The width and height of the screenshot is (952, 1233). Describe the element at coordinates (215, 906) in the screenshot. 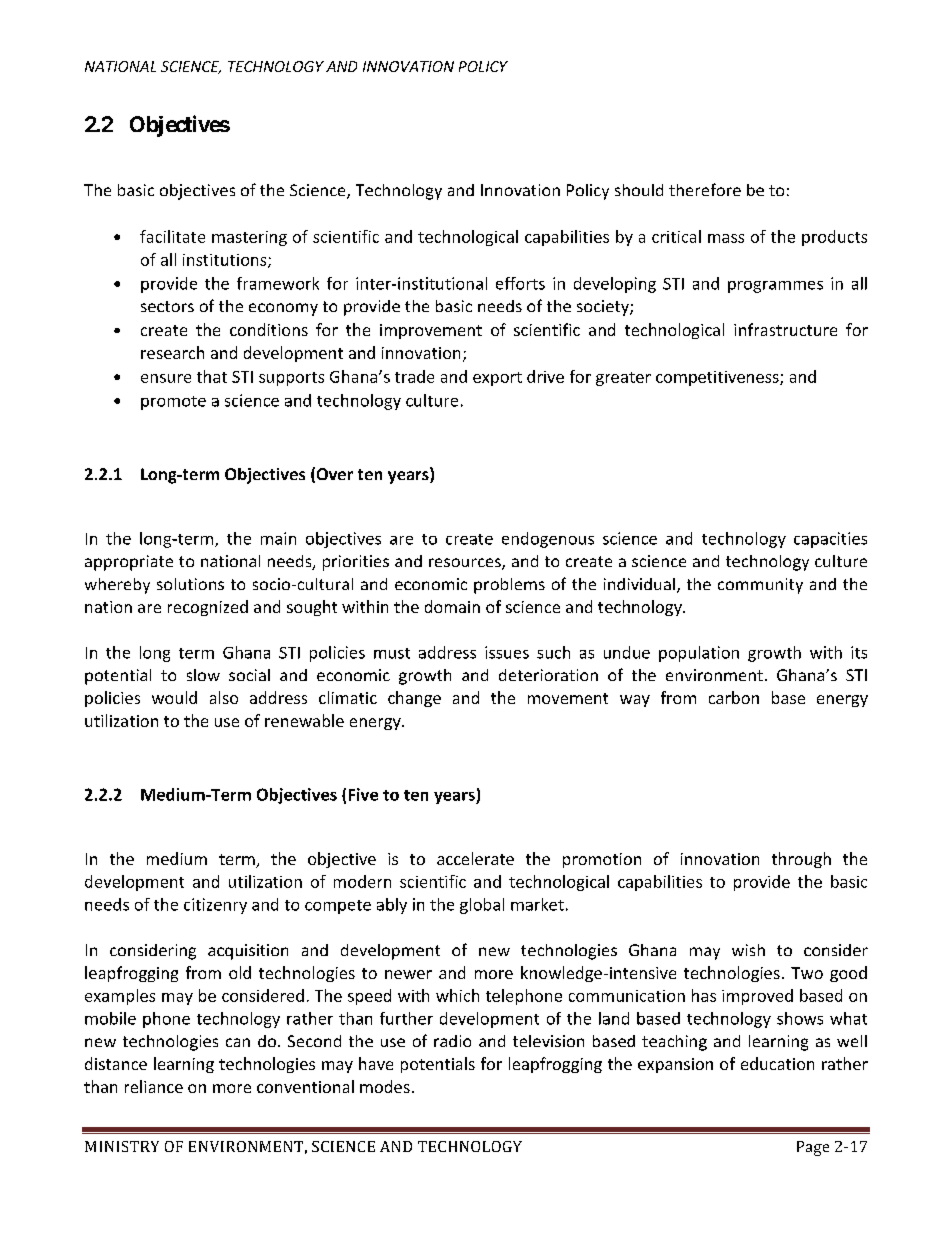

I see `citizenry` at that location.
